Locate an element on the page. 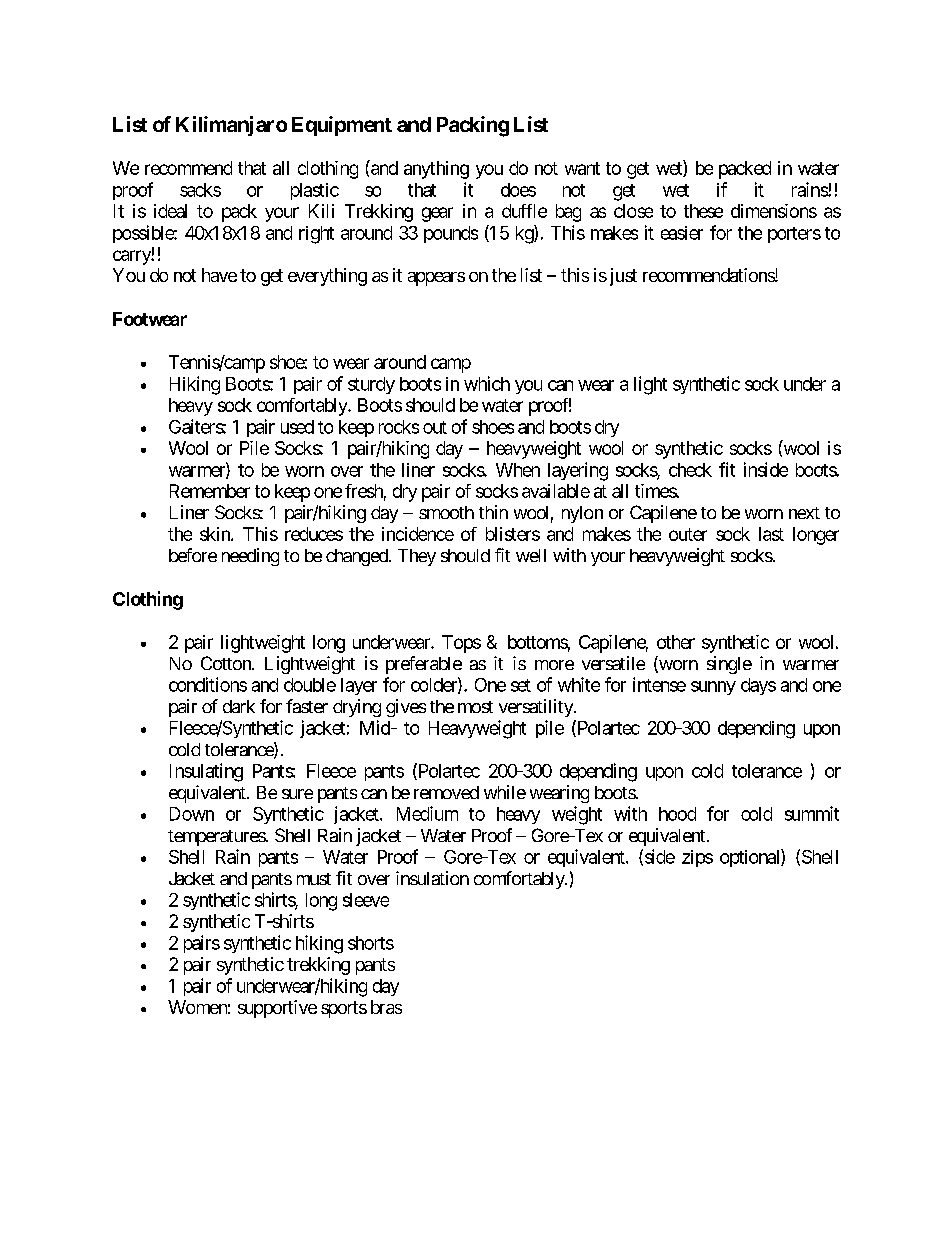 The height and width of the page is (1233, 952). ideal is located at coordinates (170, 211).
